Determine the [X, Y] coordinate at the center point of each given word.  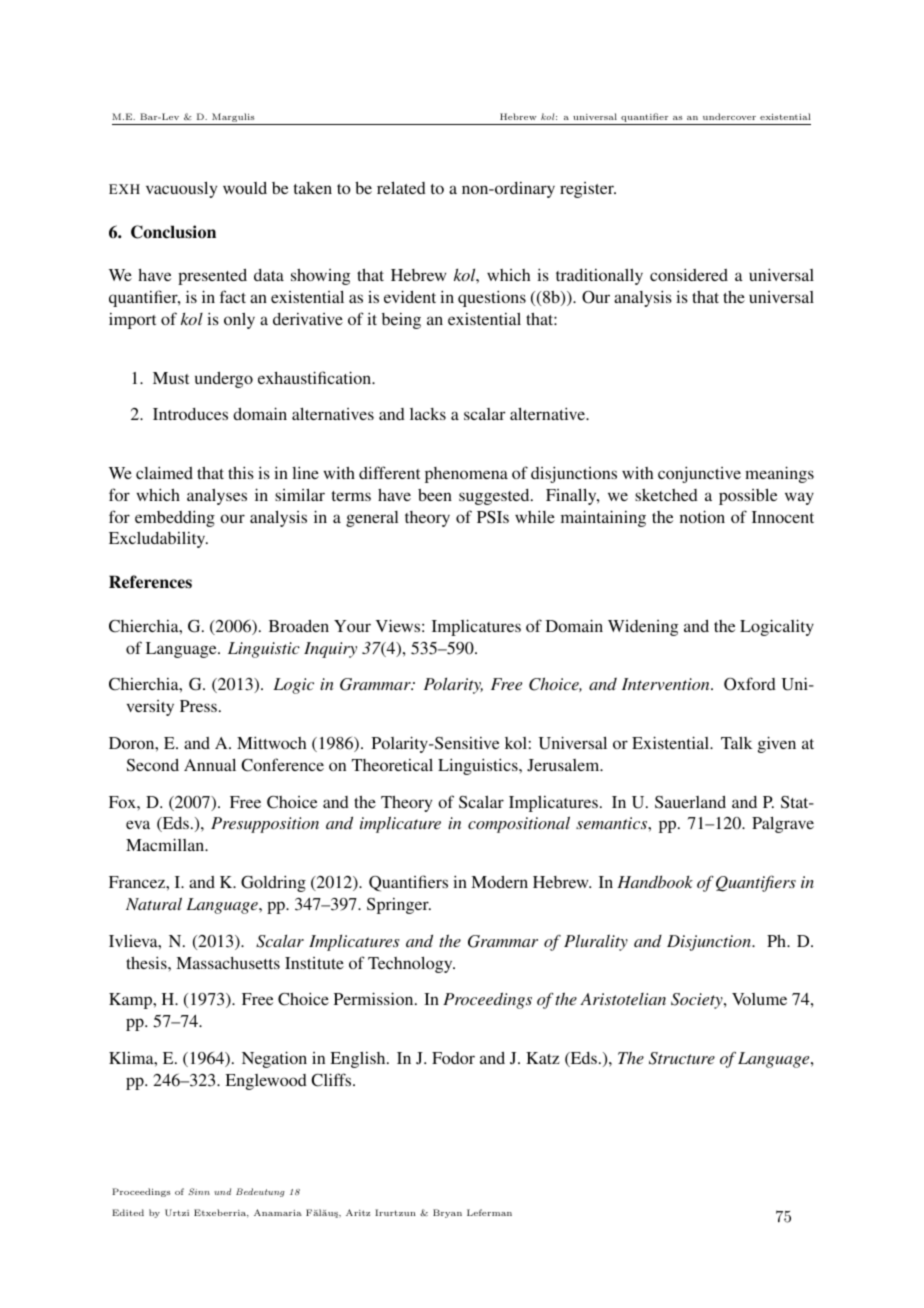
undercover [729, 116]
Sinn [199, 1191]
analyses [217, 497]
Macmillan [166, 844]
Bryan [447, 1213]
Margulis [233, 119]
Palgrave [783, 825]
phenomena [466, 475]
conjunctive [699, 474]
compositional [519, 824]
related [401, 188]
